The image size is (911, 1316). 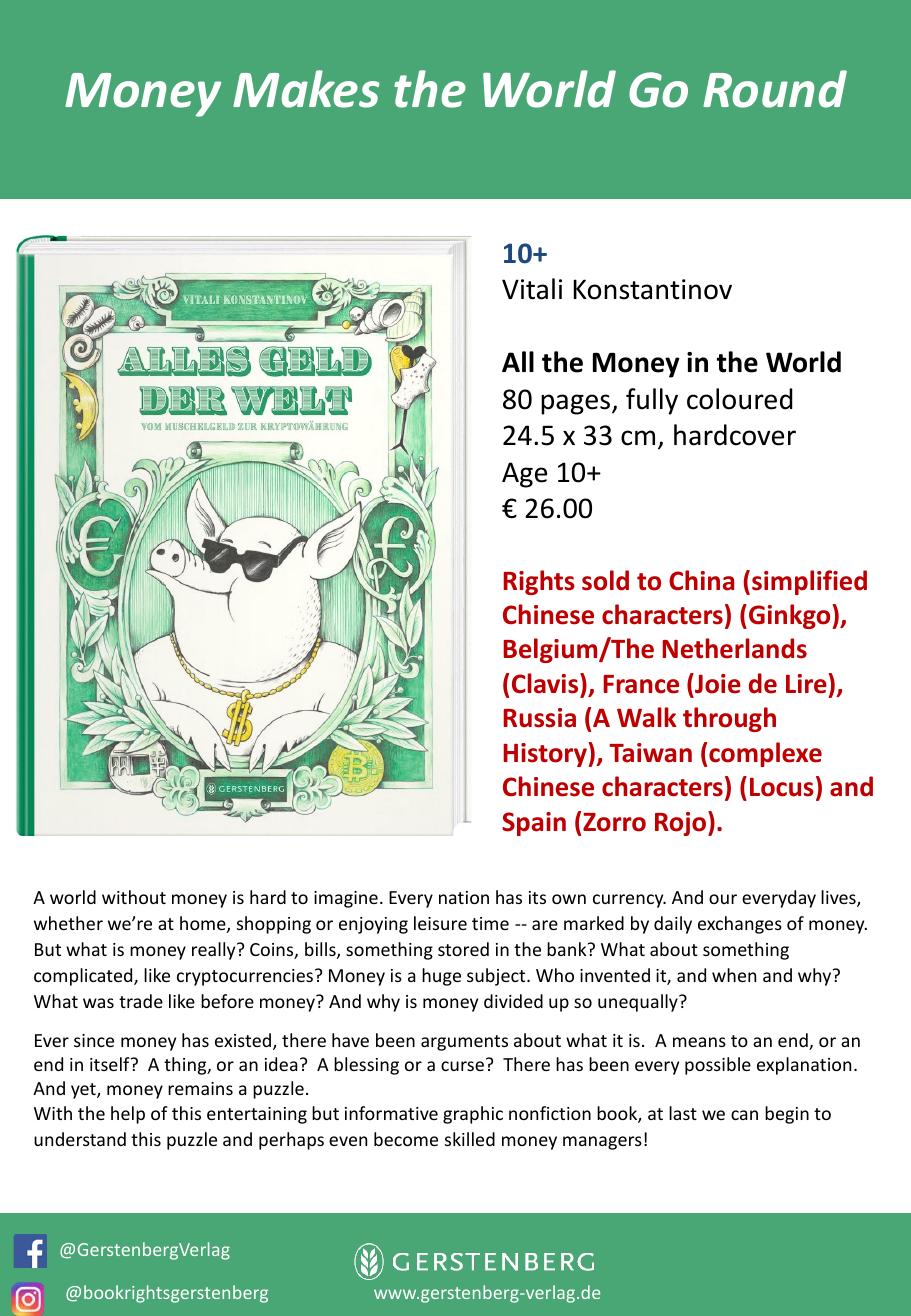 I want to click on pages, so click(x=577, y=404).
